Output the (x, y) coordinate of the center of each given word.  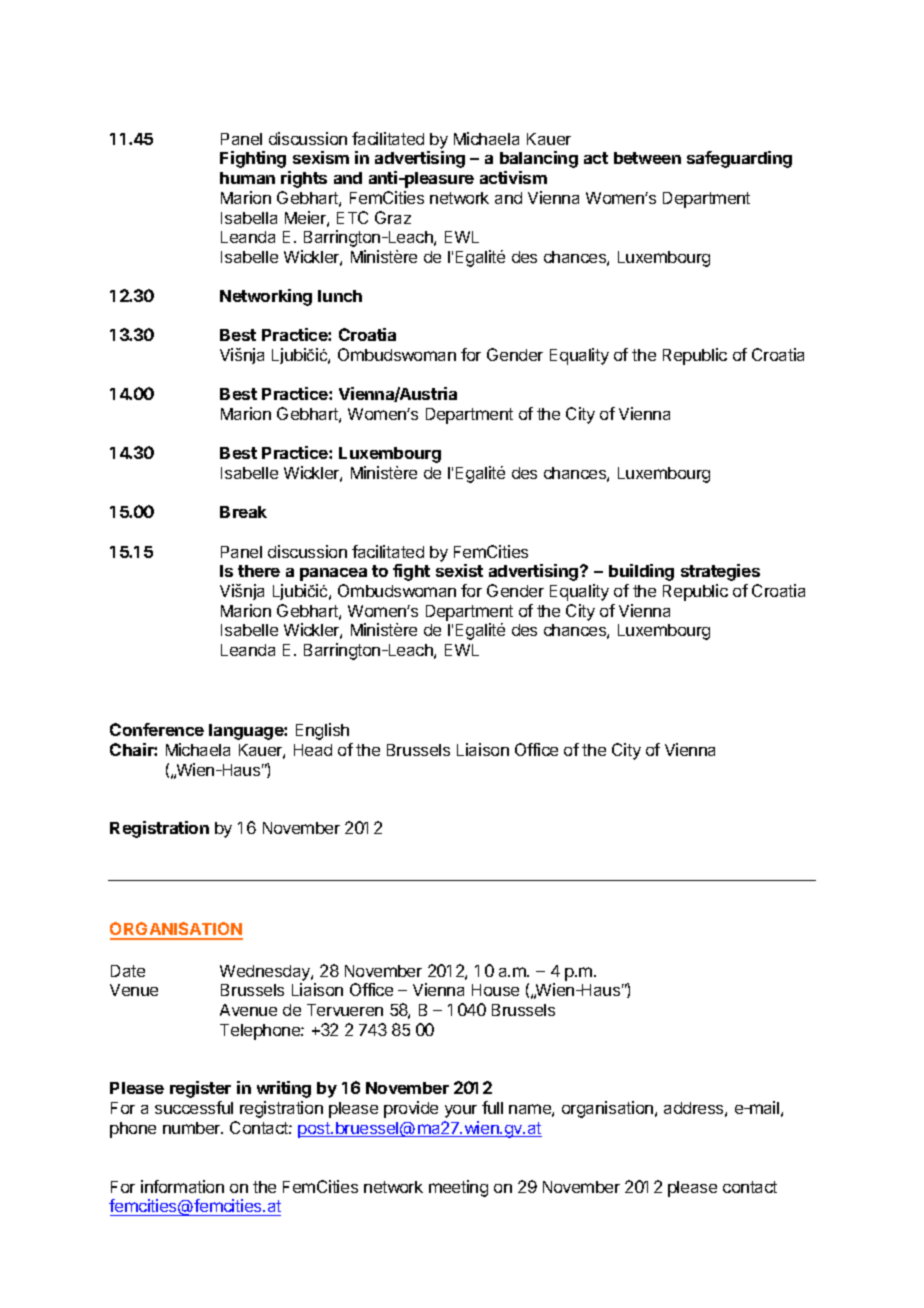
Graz (393, 217)
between (647, 158)
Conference (157, 729)
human (247, 178)
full (492, 1107)
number (193, 1128)
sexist (459, 570)
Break (243, 512)
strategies (720, 572)
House (495, 990)
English (322, 731)
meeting (458, 1188)
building (641, 572)
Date (128, 971)
